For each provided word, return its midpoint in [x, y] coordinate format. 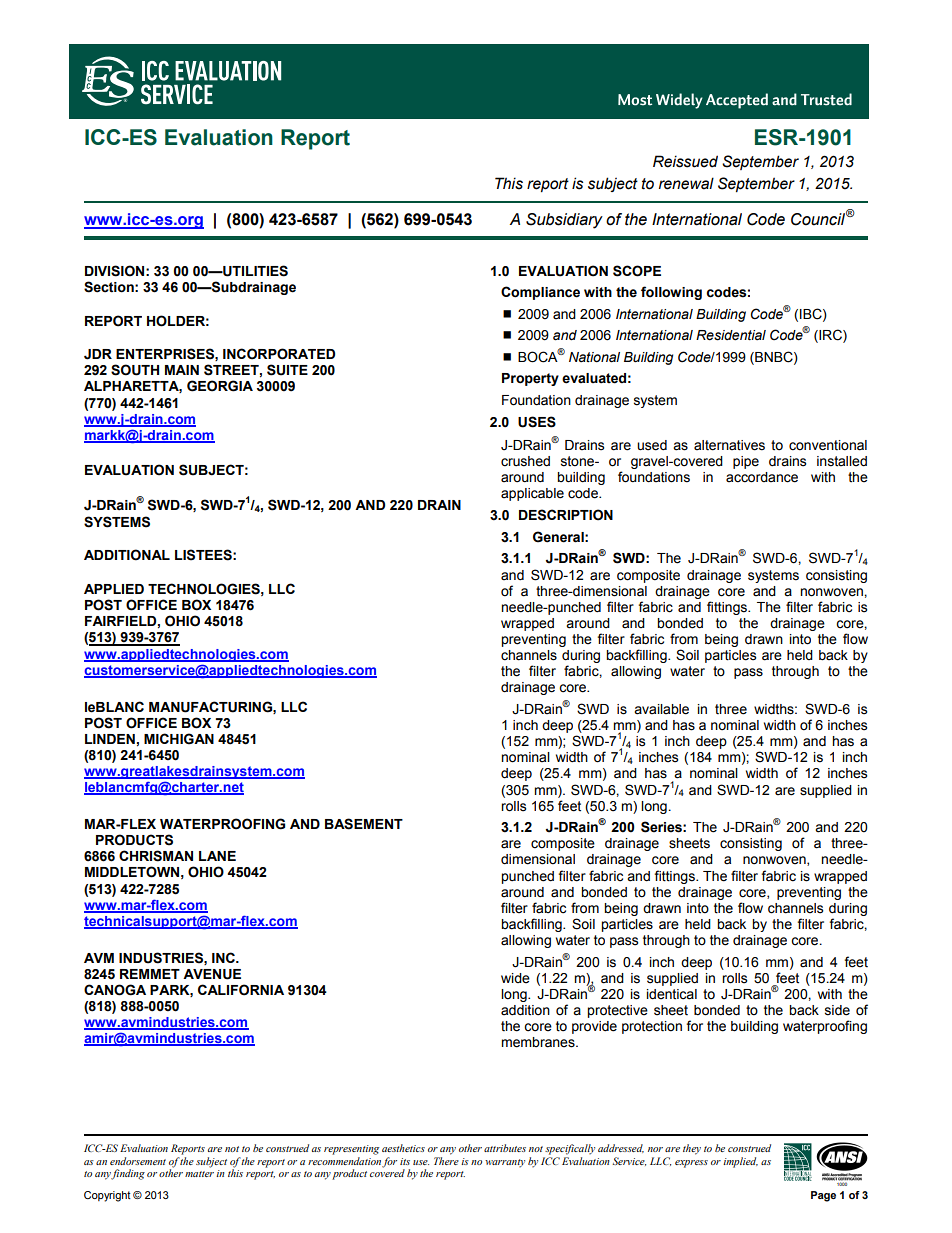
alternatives [729, 445]
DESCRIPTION [566, 515]
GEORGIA [220, 386]
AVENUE [212, 974]
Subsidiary [564, 221]
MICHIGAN [179, 739]
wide [515, 978]
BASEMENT [364, 824]
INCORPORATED [279, 354]
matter [199, 1174]
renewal [686, 183]
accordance [762, 477]
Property [530, 379]
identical [672, 994]
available [661, 709]
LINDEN [110, 739]
